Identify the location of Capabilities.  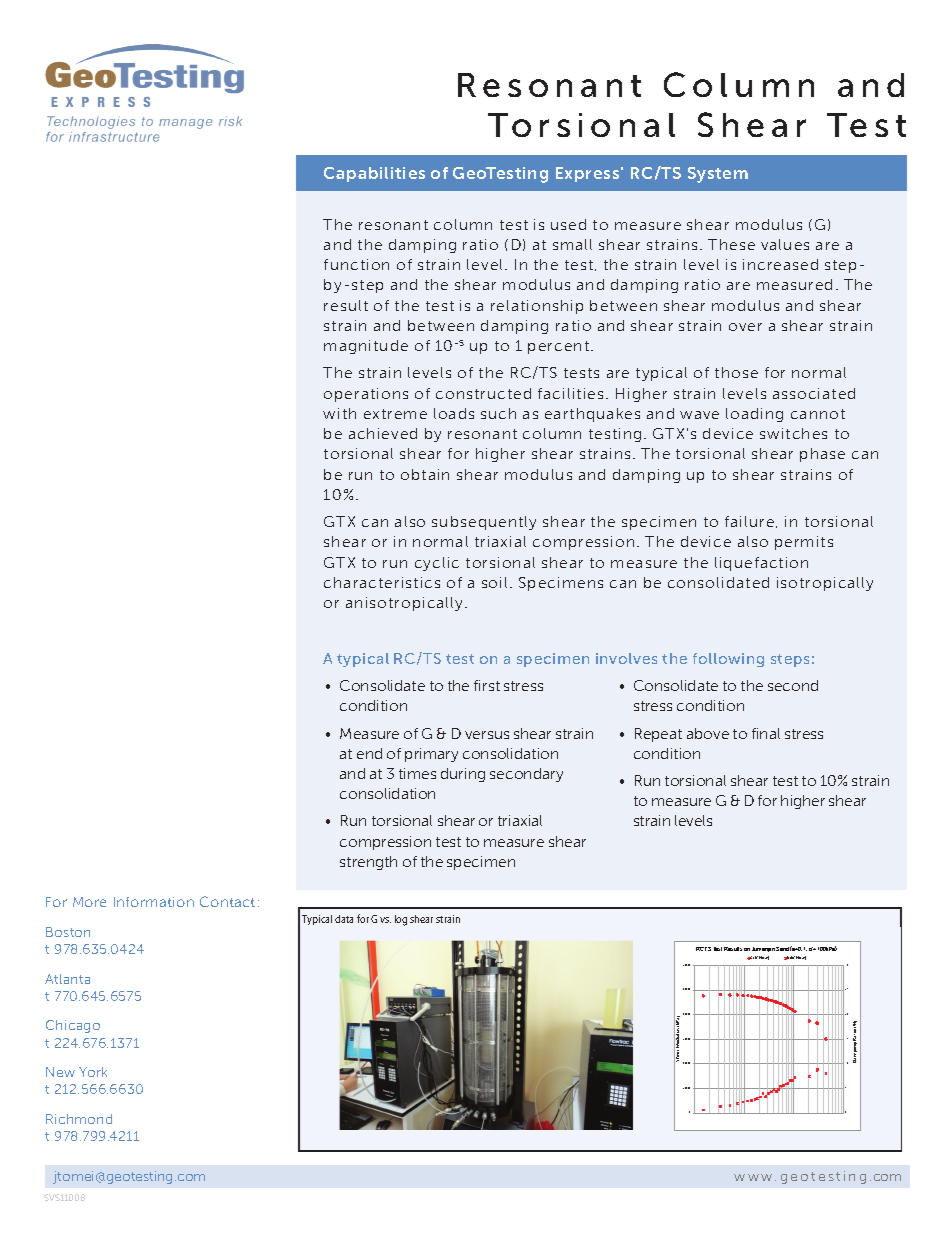
(374, 174).
